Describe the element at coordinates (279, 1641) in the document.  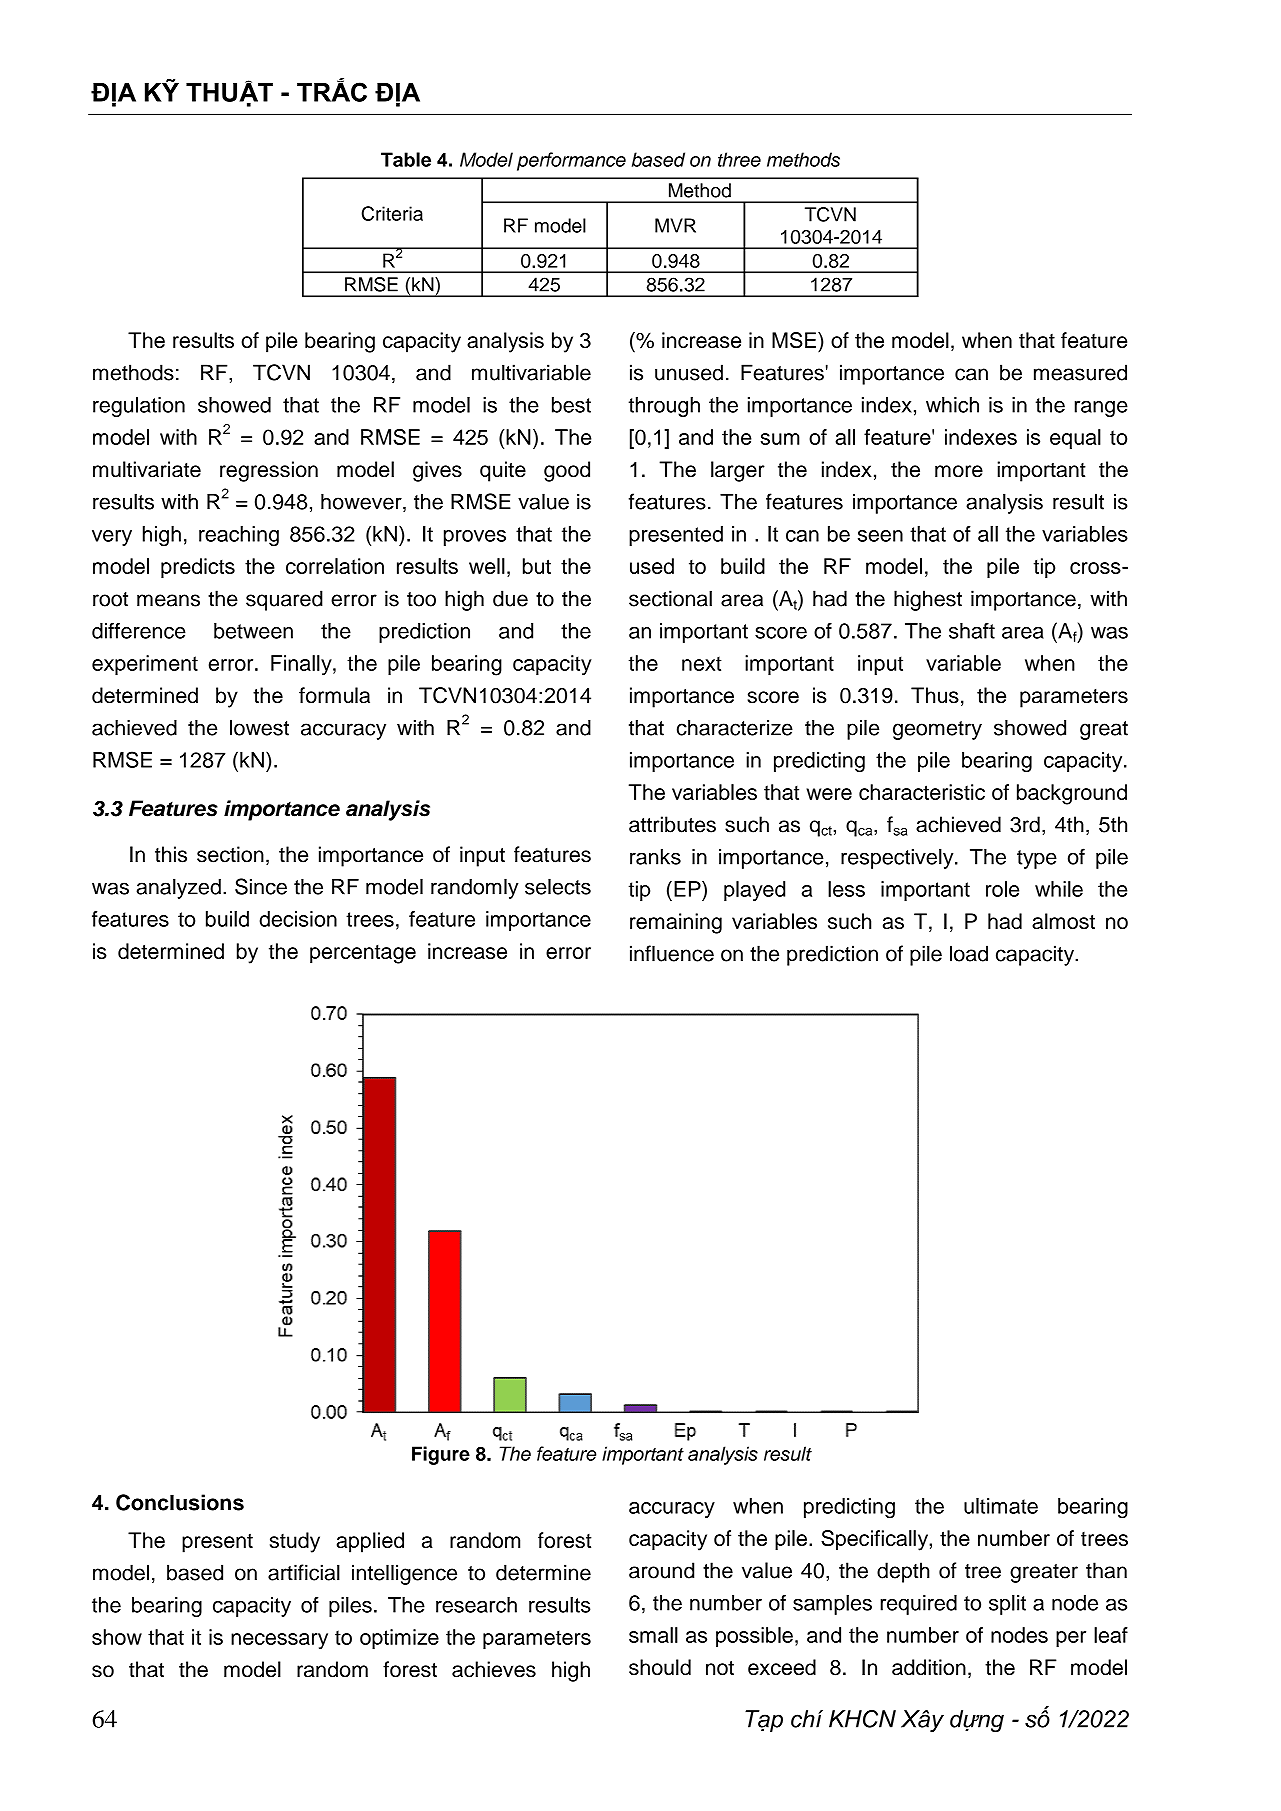
I see `necessary` at that location.
